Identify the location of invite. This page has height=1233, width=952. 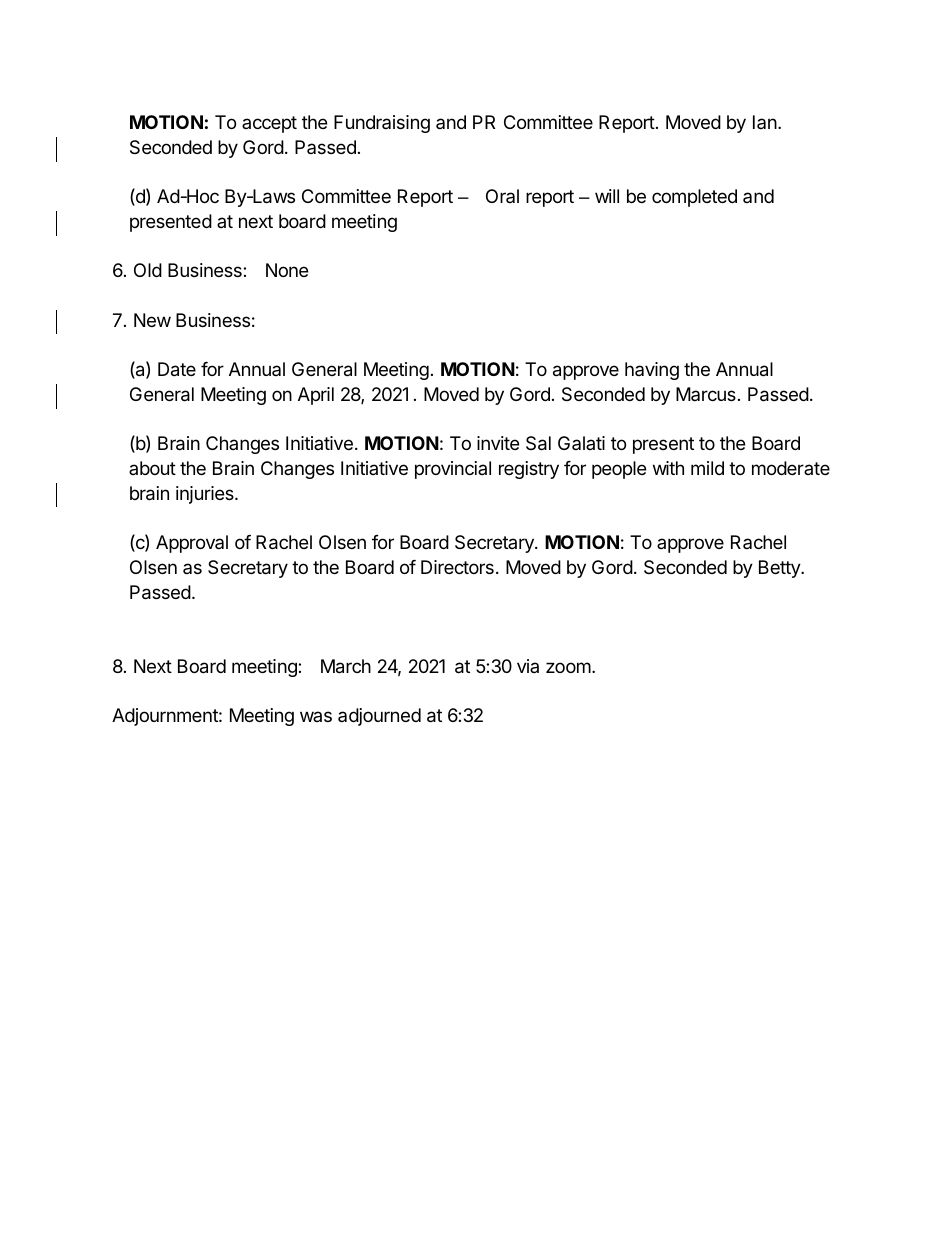
(498, 443).
